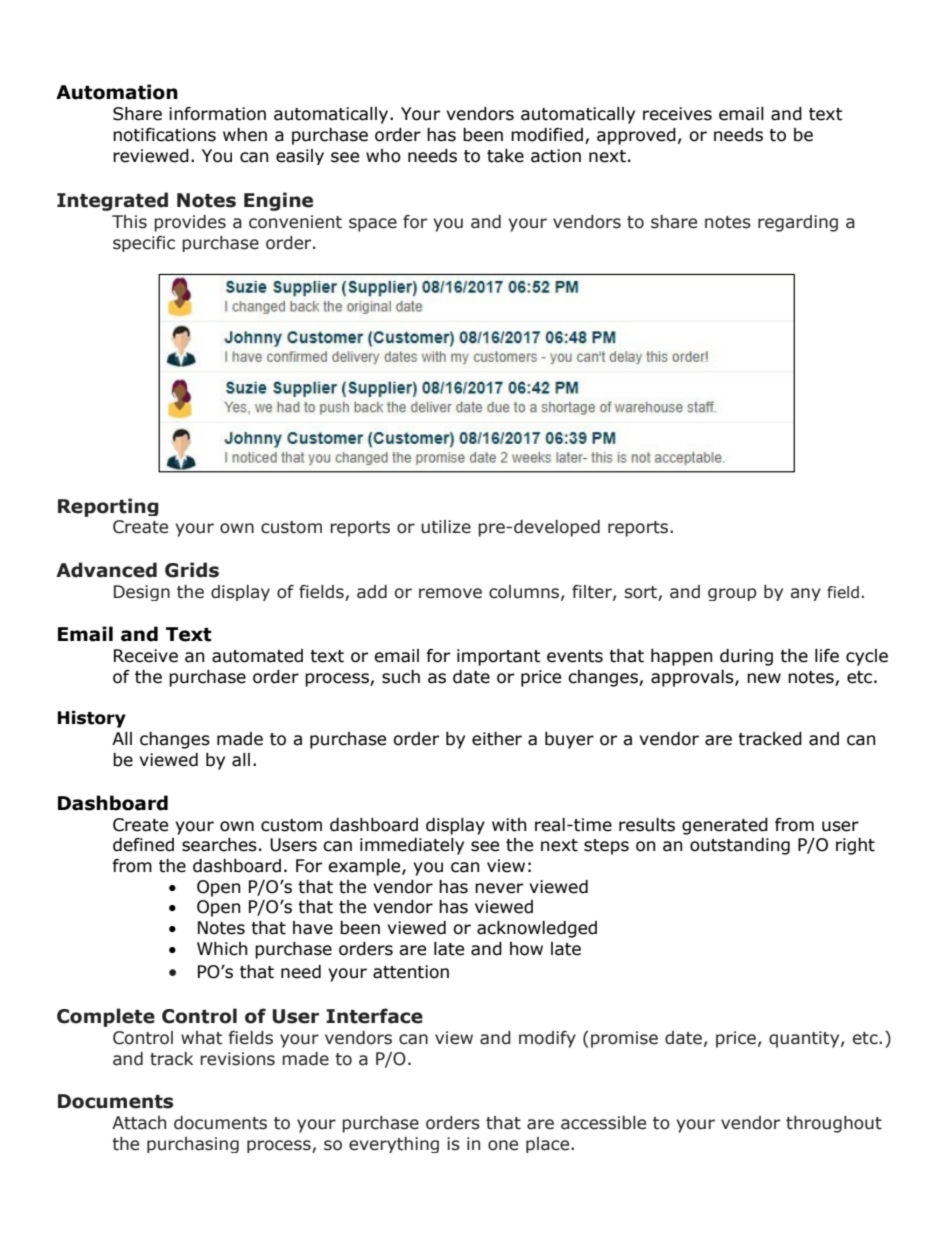 This page has width=952, height=1233. I want to click on with, so click(509, 825).
